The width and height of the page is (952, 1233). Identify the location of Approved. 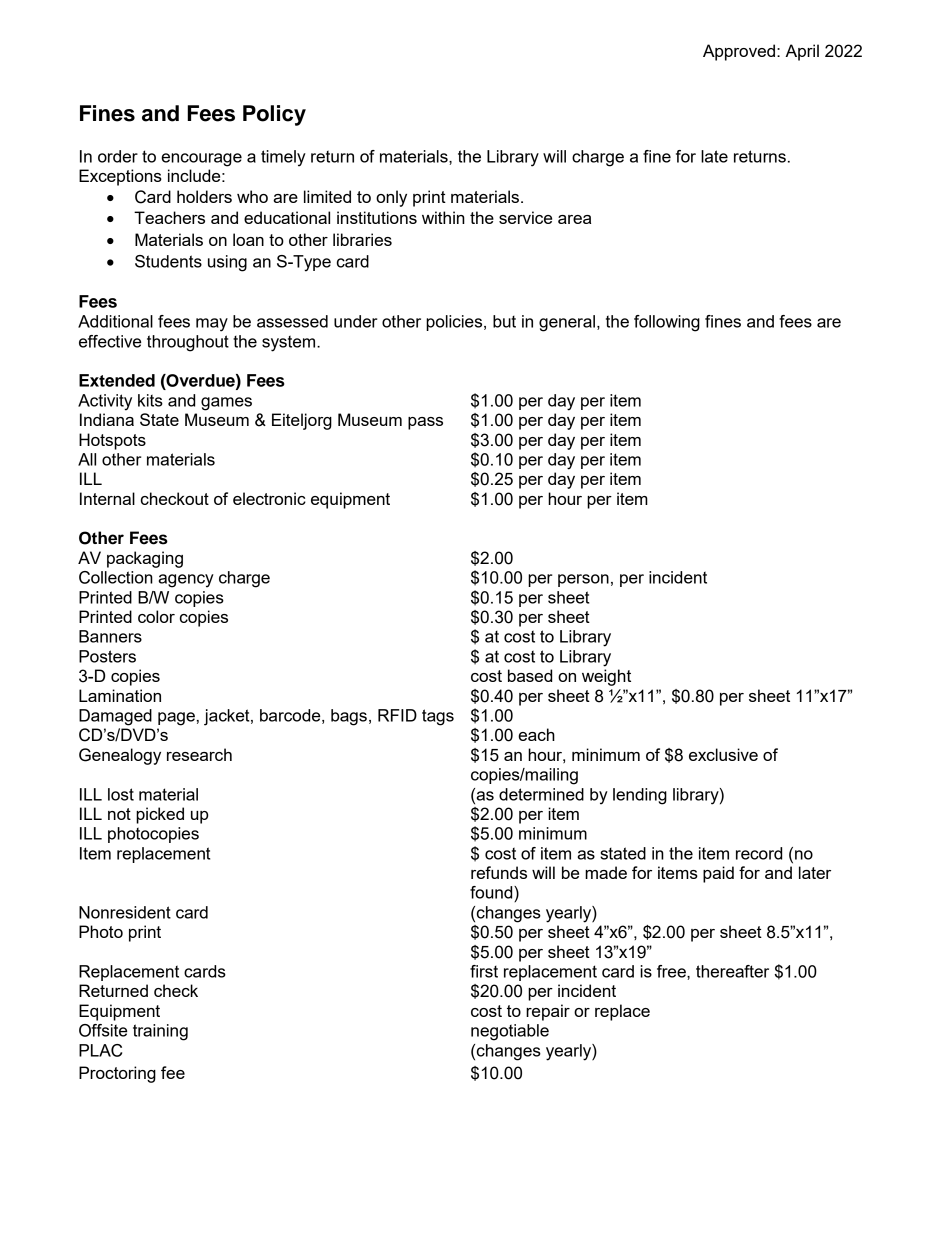
(739, 52).
